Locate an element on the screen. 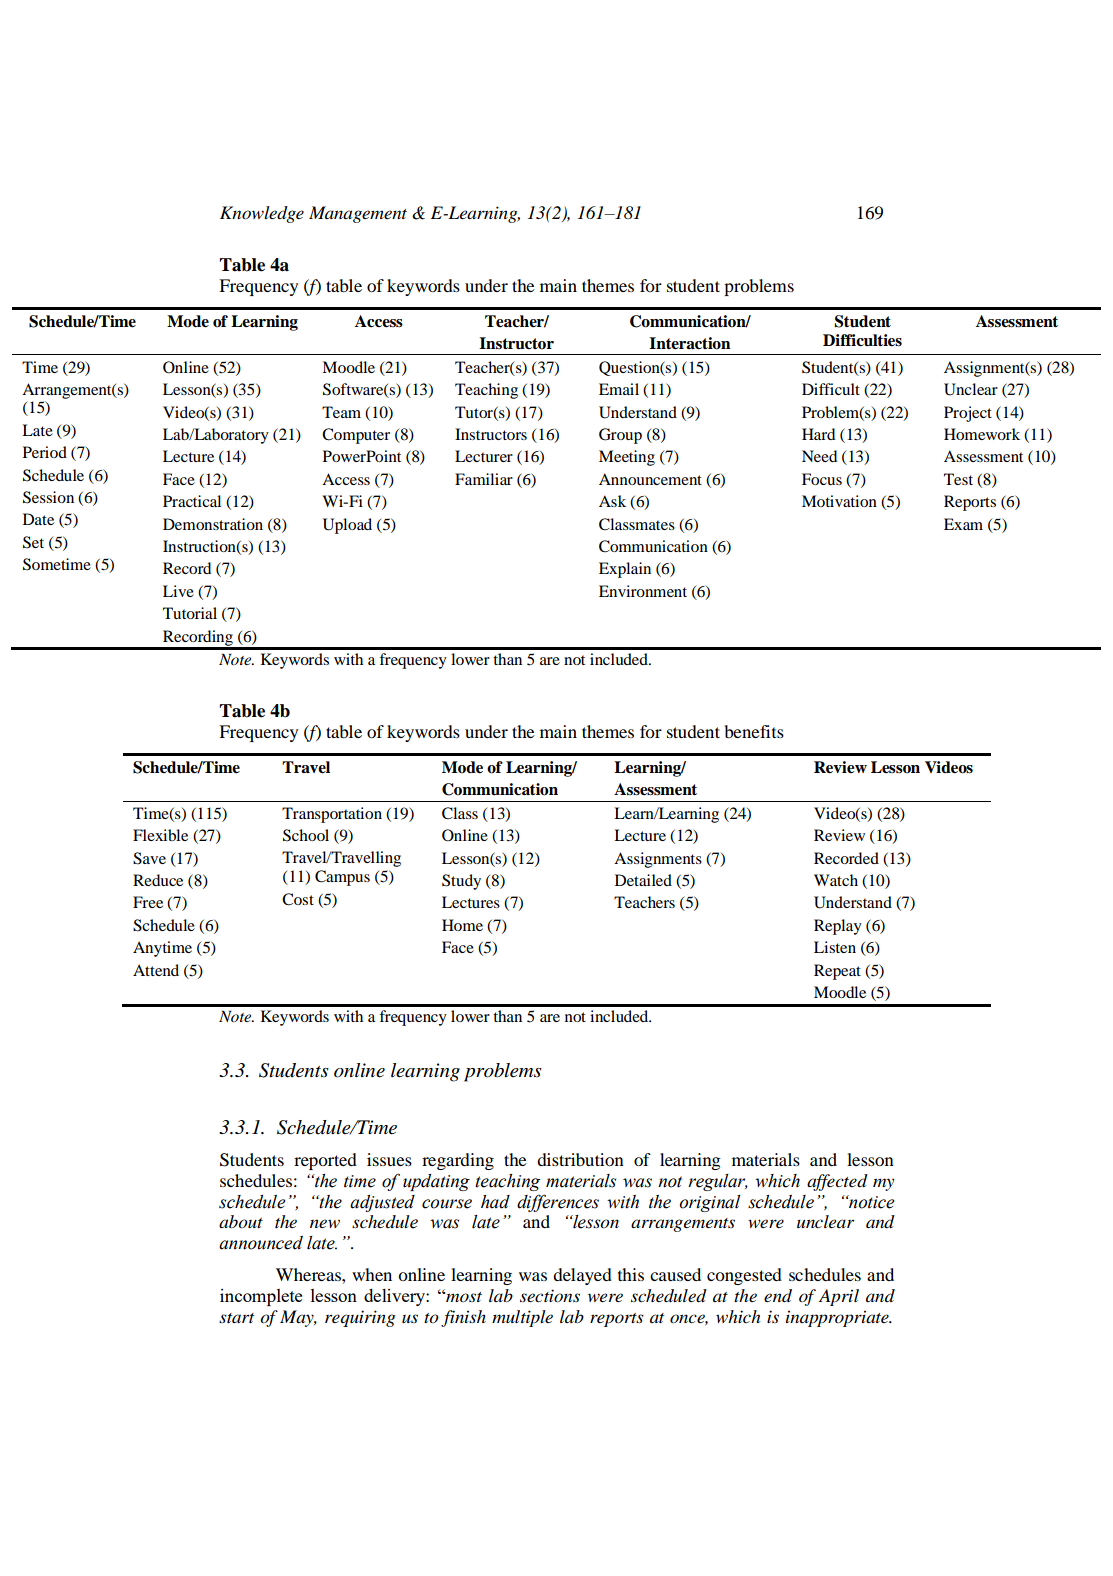  Management is located at coordinates (358, 214).
